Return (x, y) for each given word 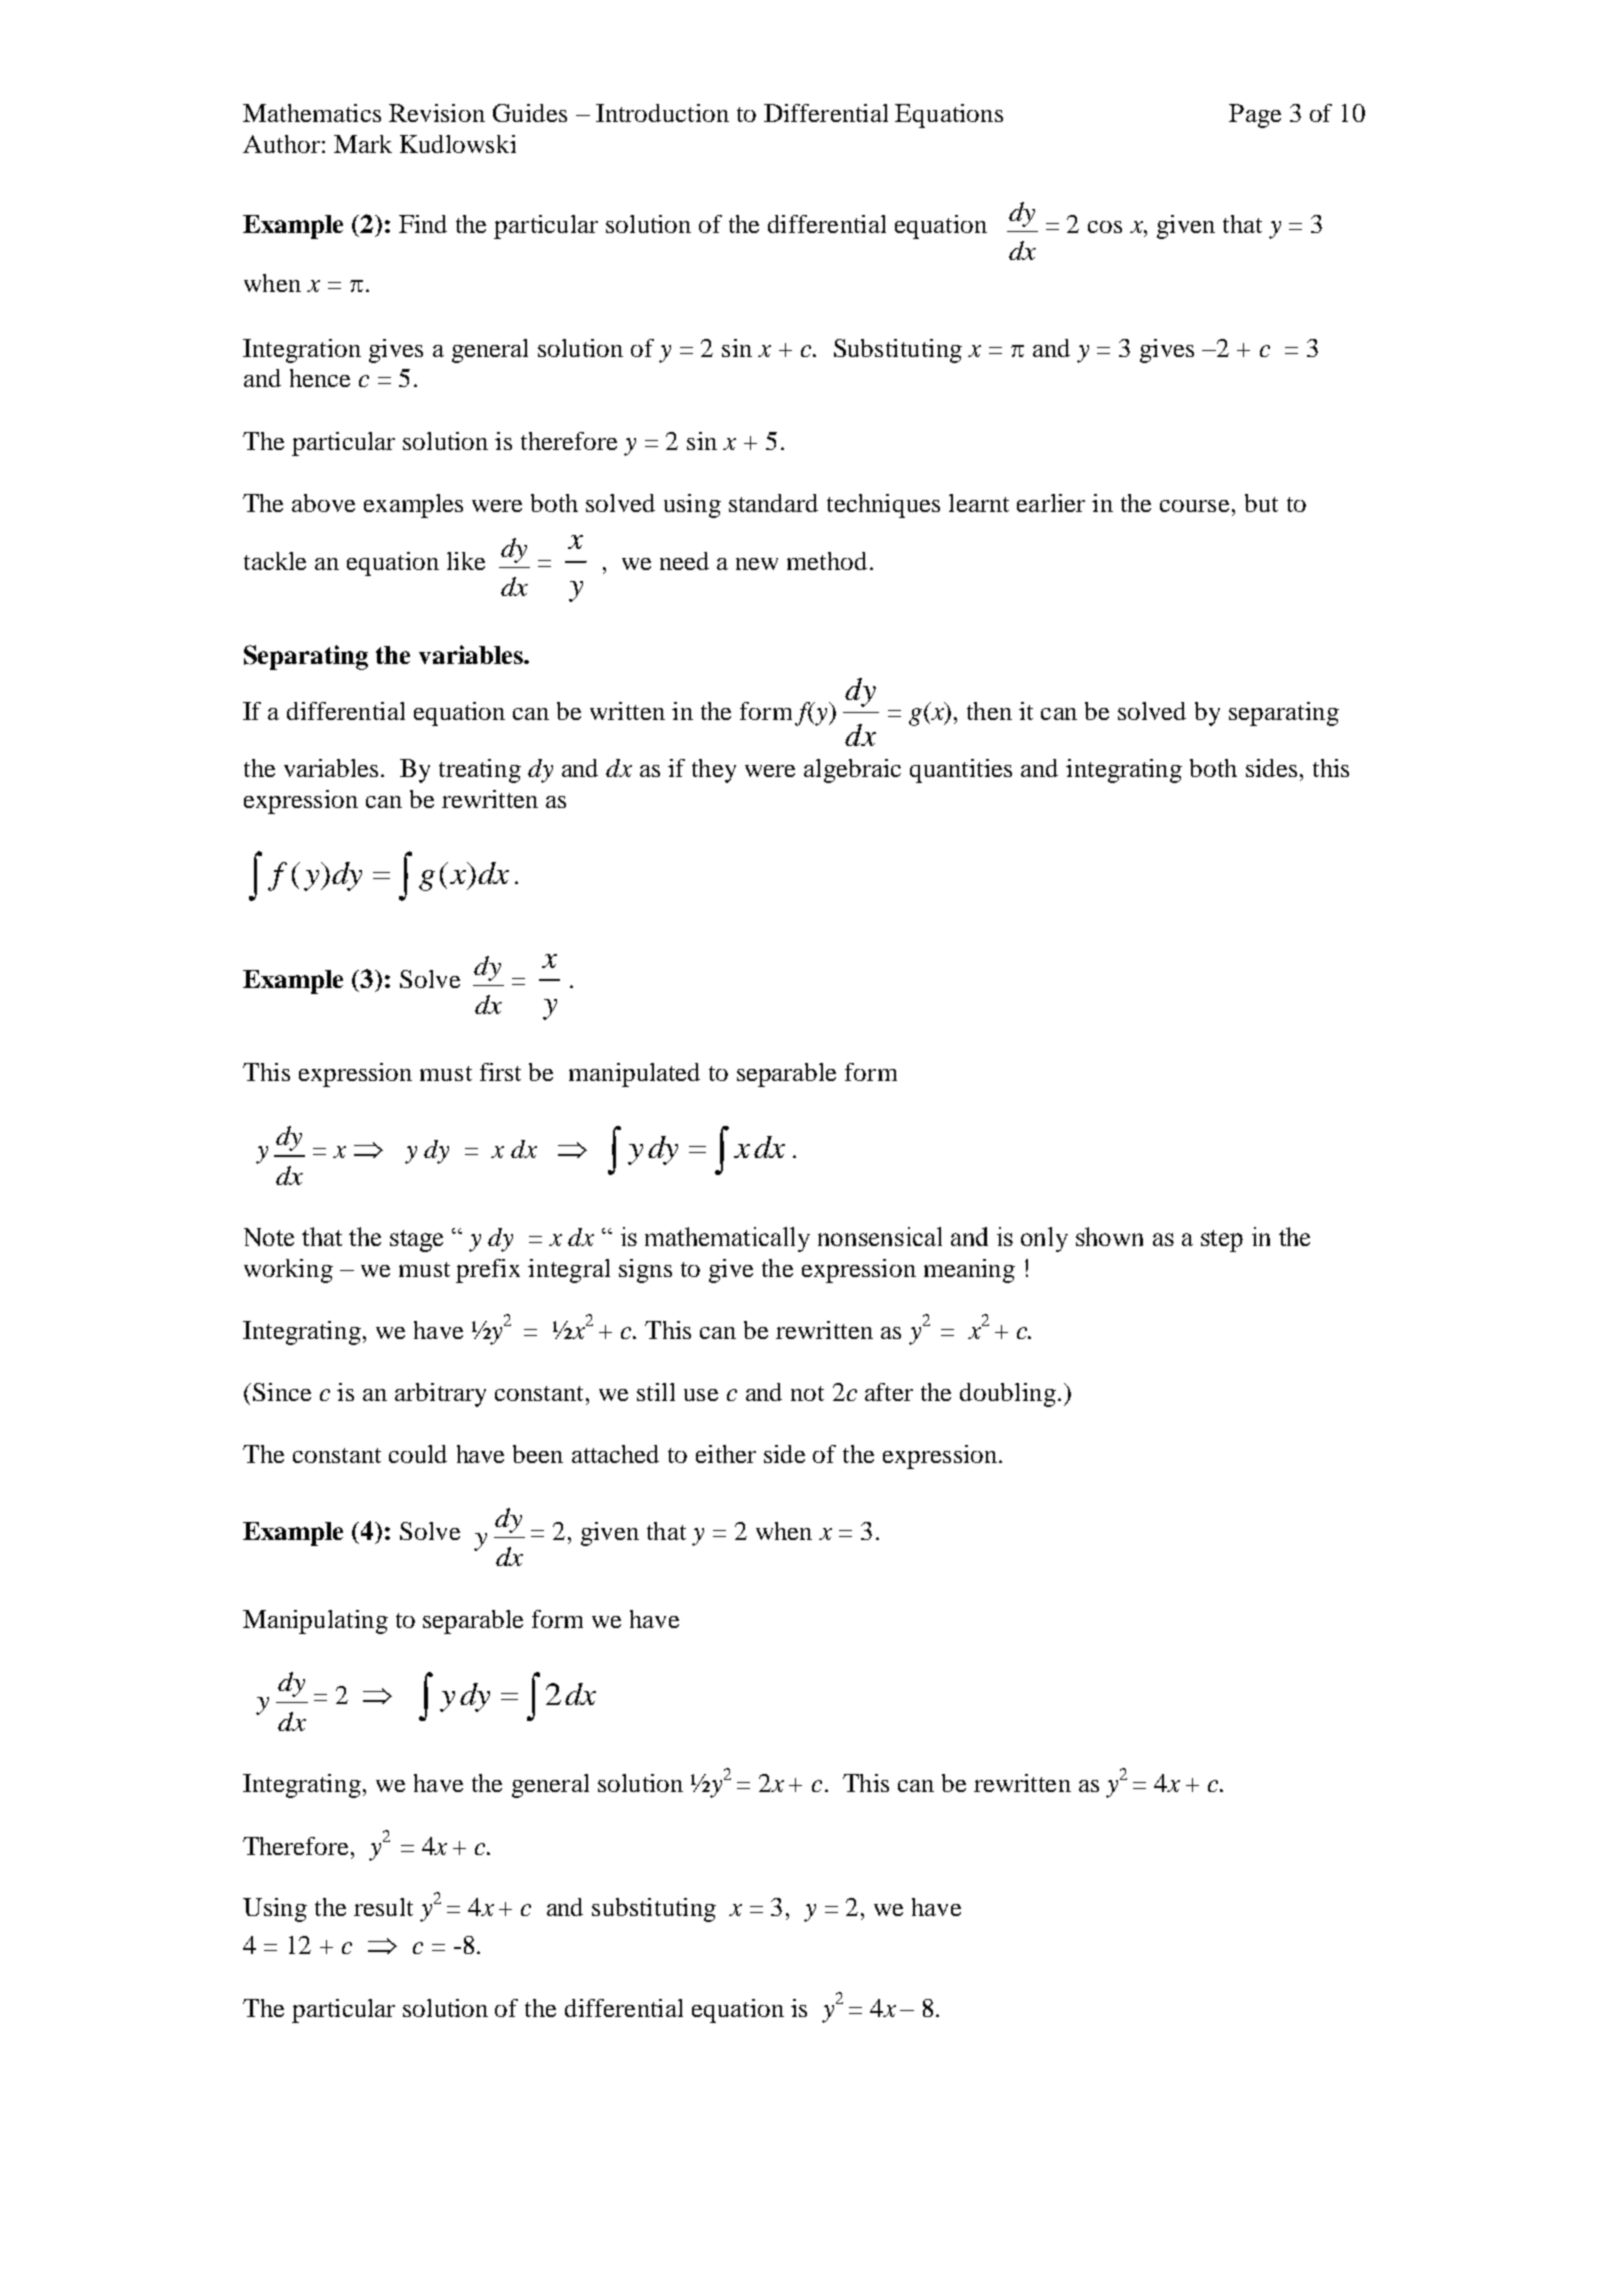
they (714, 771)
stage (416, 1241)
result (383, 1907)
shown (1109, 1236)
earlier (1051, 503)
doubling (1008, 1395)
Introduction (662, 113)
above (323, 503)
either (726, 1454)
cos (1105, 227)
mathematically (727, 1239)
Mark (363, 144)
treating (480, 771)
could (418, 1454)
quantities (961, 771)
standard (773, 503)
